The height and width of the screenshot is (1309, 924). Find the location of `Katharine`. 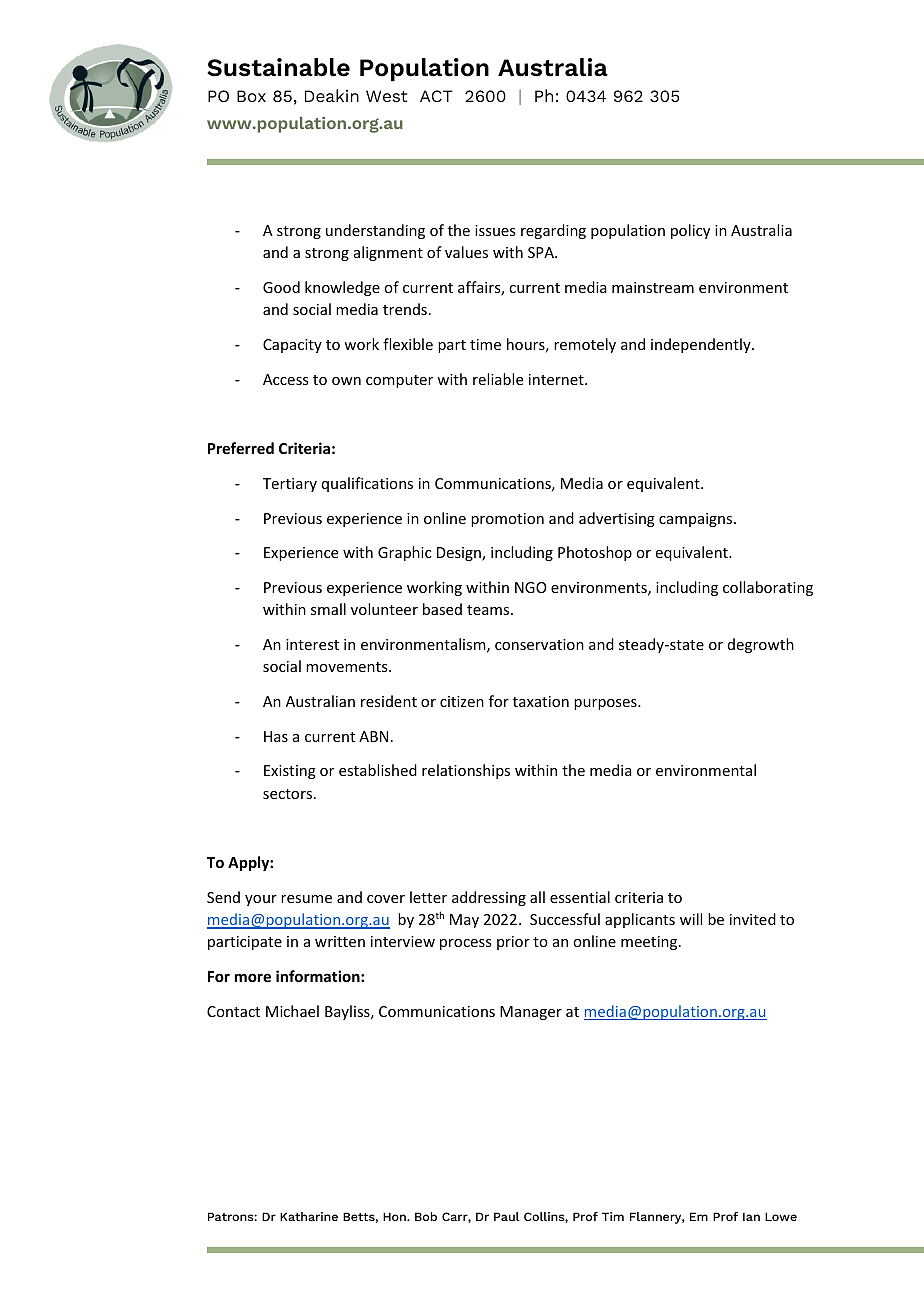

Katharine is located at coordinates (309, 1216).
